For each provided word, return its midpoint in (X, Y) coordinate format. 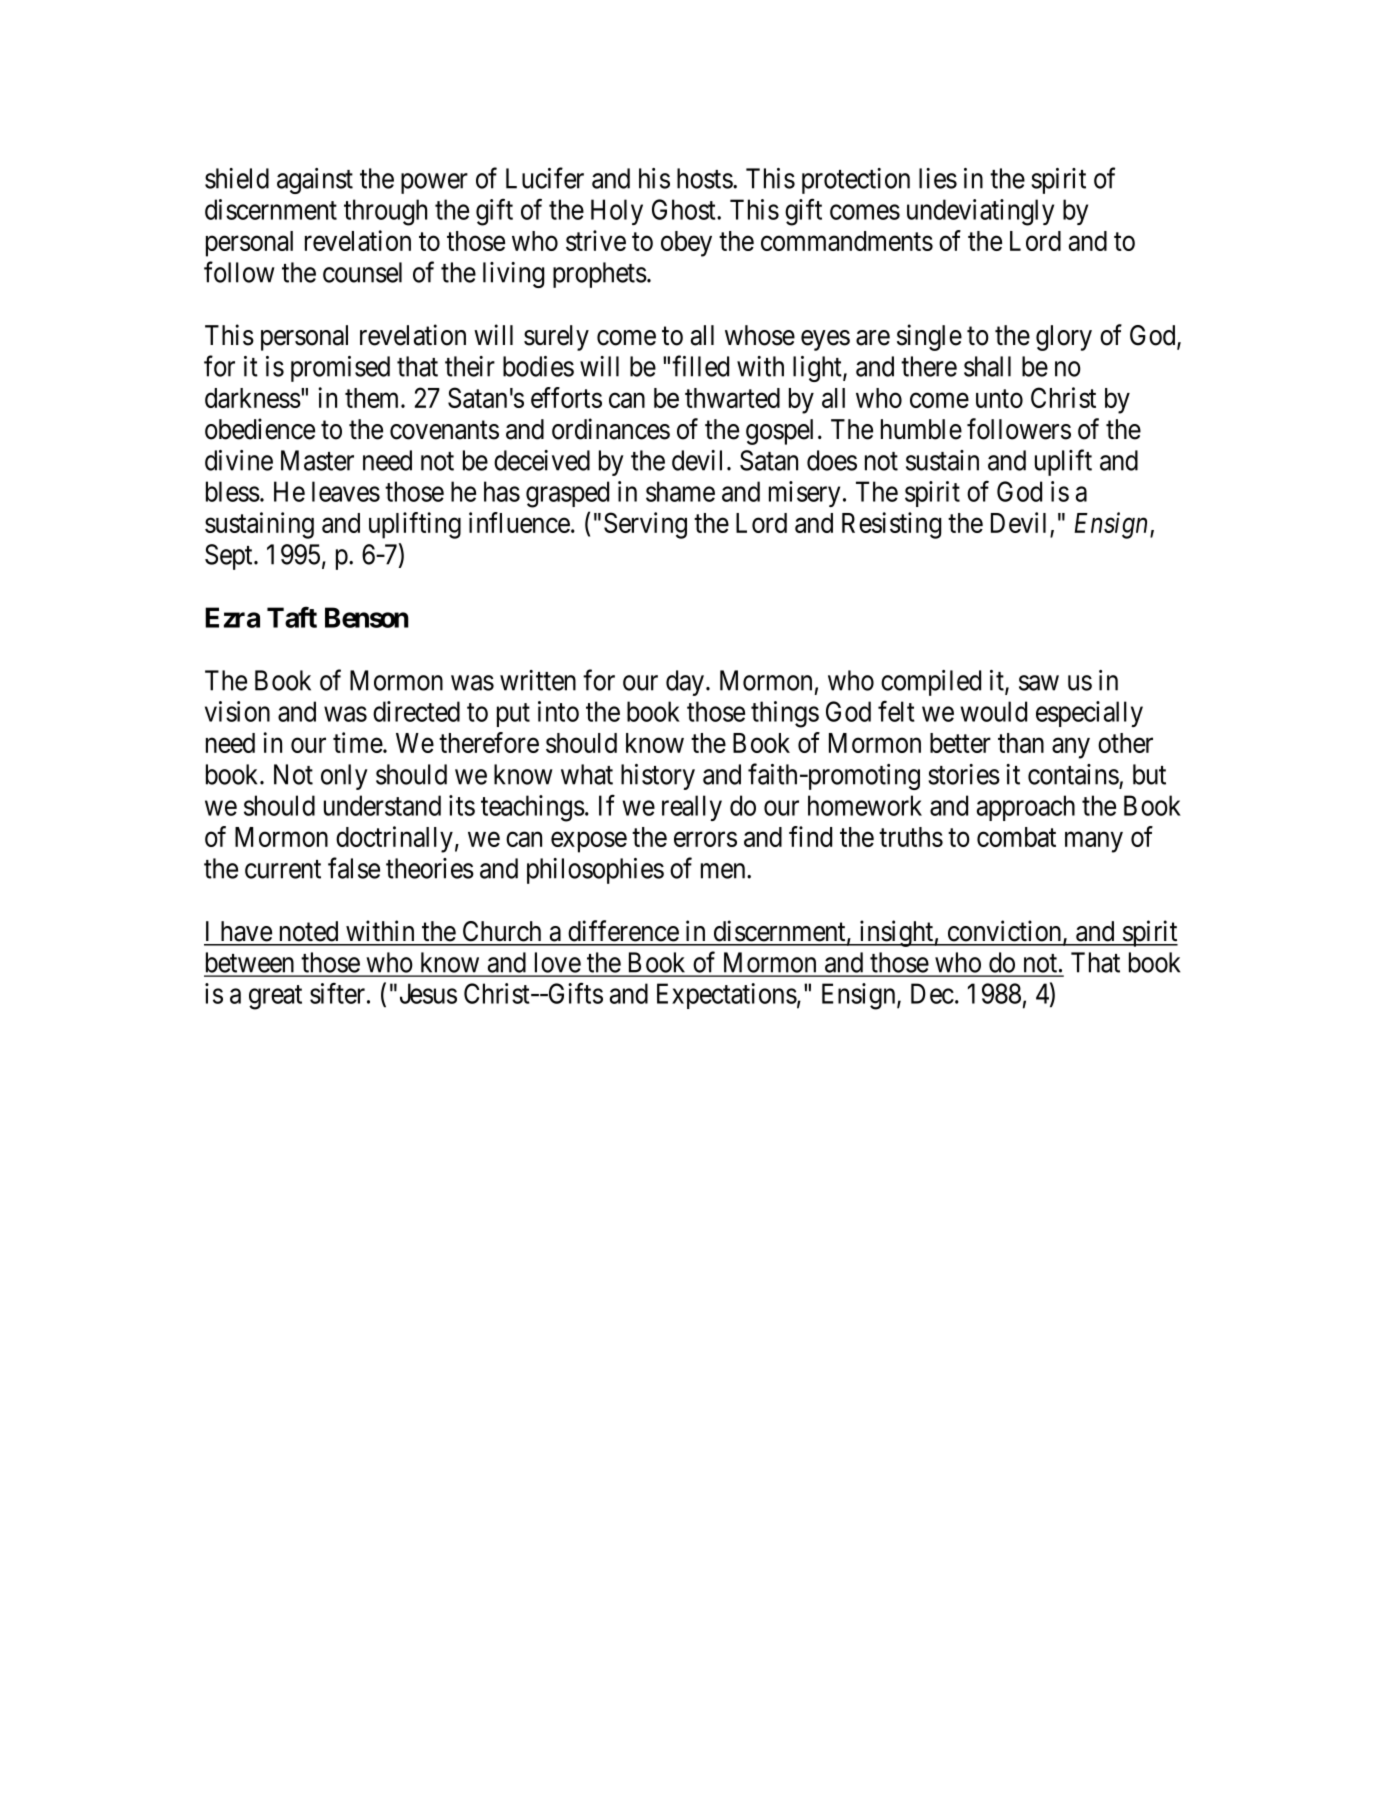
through (385, 212)
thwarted (732, 398)
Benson (367, 617)
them (373, 398)
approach (1026, 808)
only (344, 777)
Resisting (891, 525)
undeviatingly (980, 212)
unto (999, 399)
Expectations (727, 996)
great (275, 997)
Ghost (685, 209)
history (658, 777)
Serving (645, 525)
